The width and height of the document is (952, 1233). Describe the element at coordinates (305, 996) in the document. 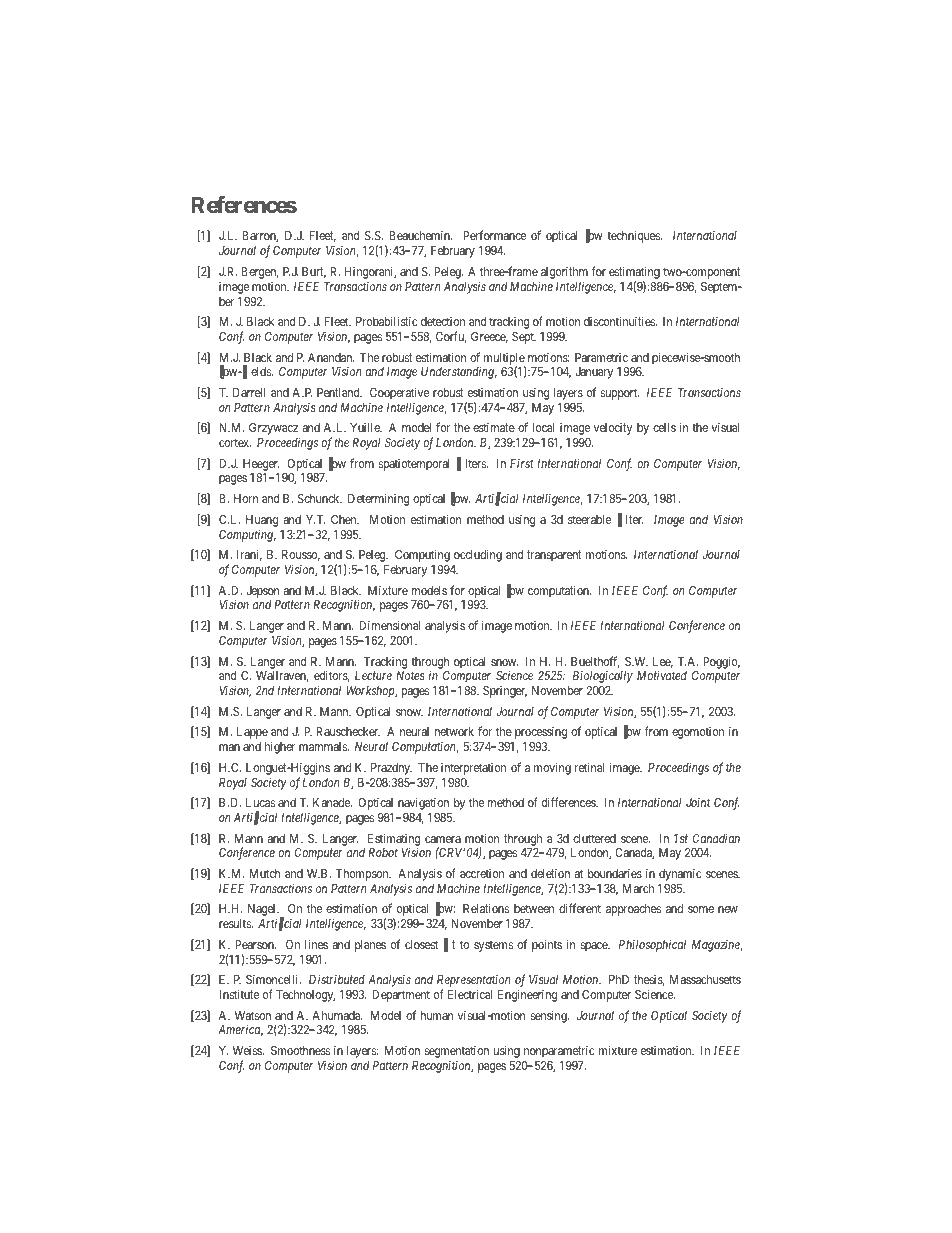

I see `Technology` at that location.
